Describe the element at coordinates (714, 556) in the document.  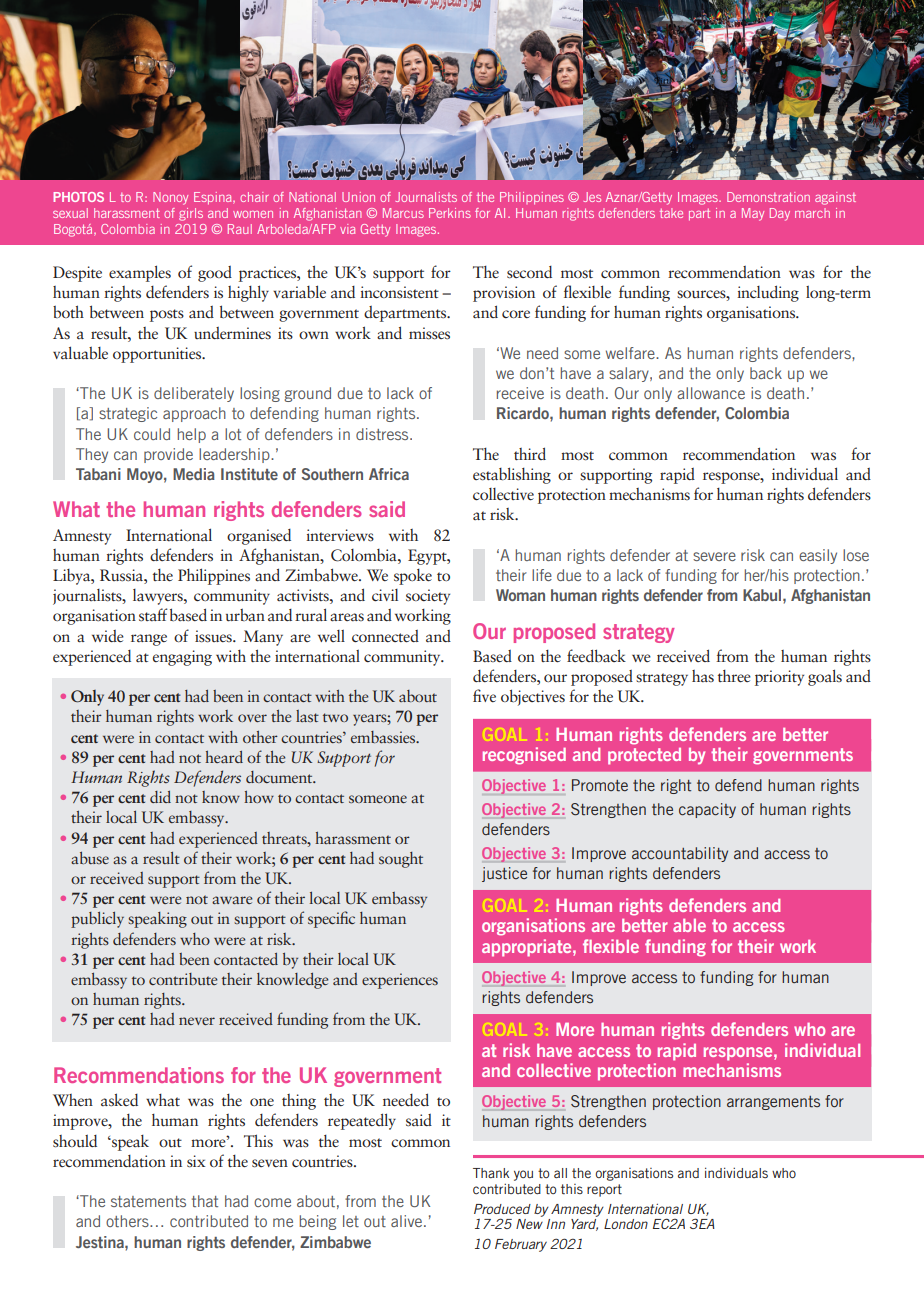
I see `severe` at that location.
